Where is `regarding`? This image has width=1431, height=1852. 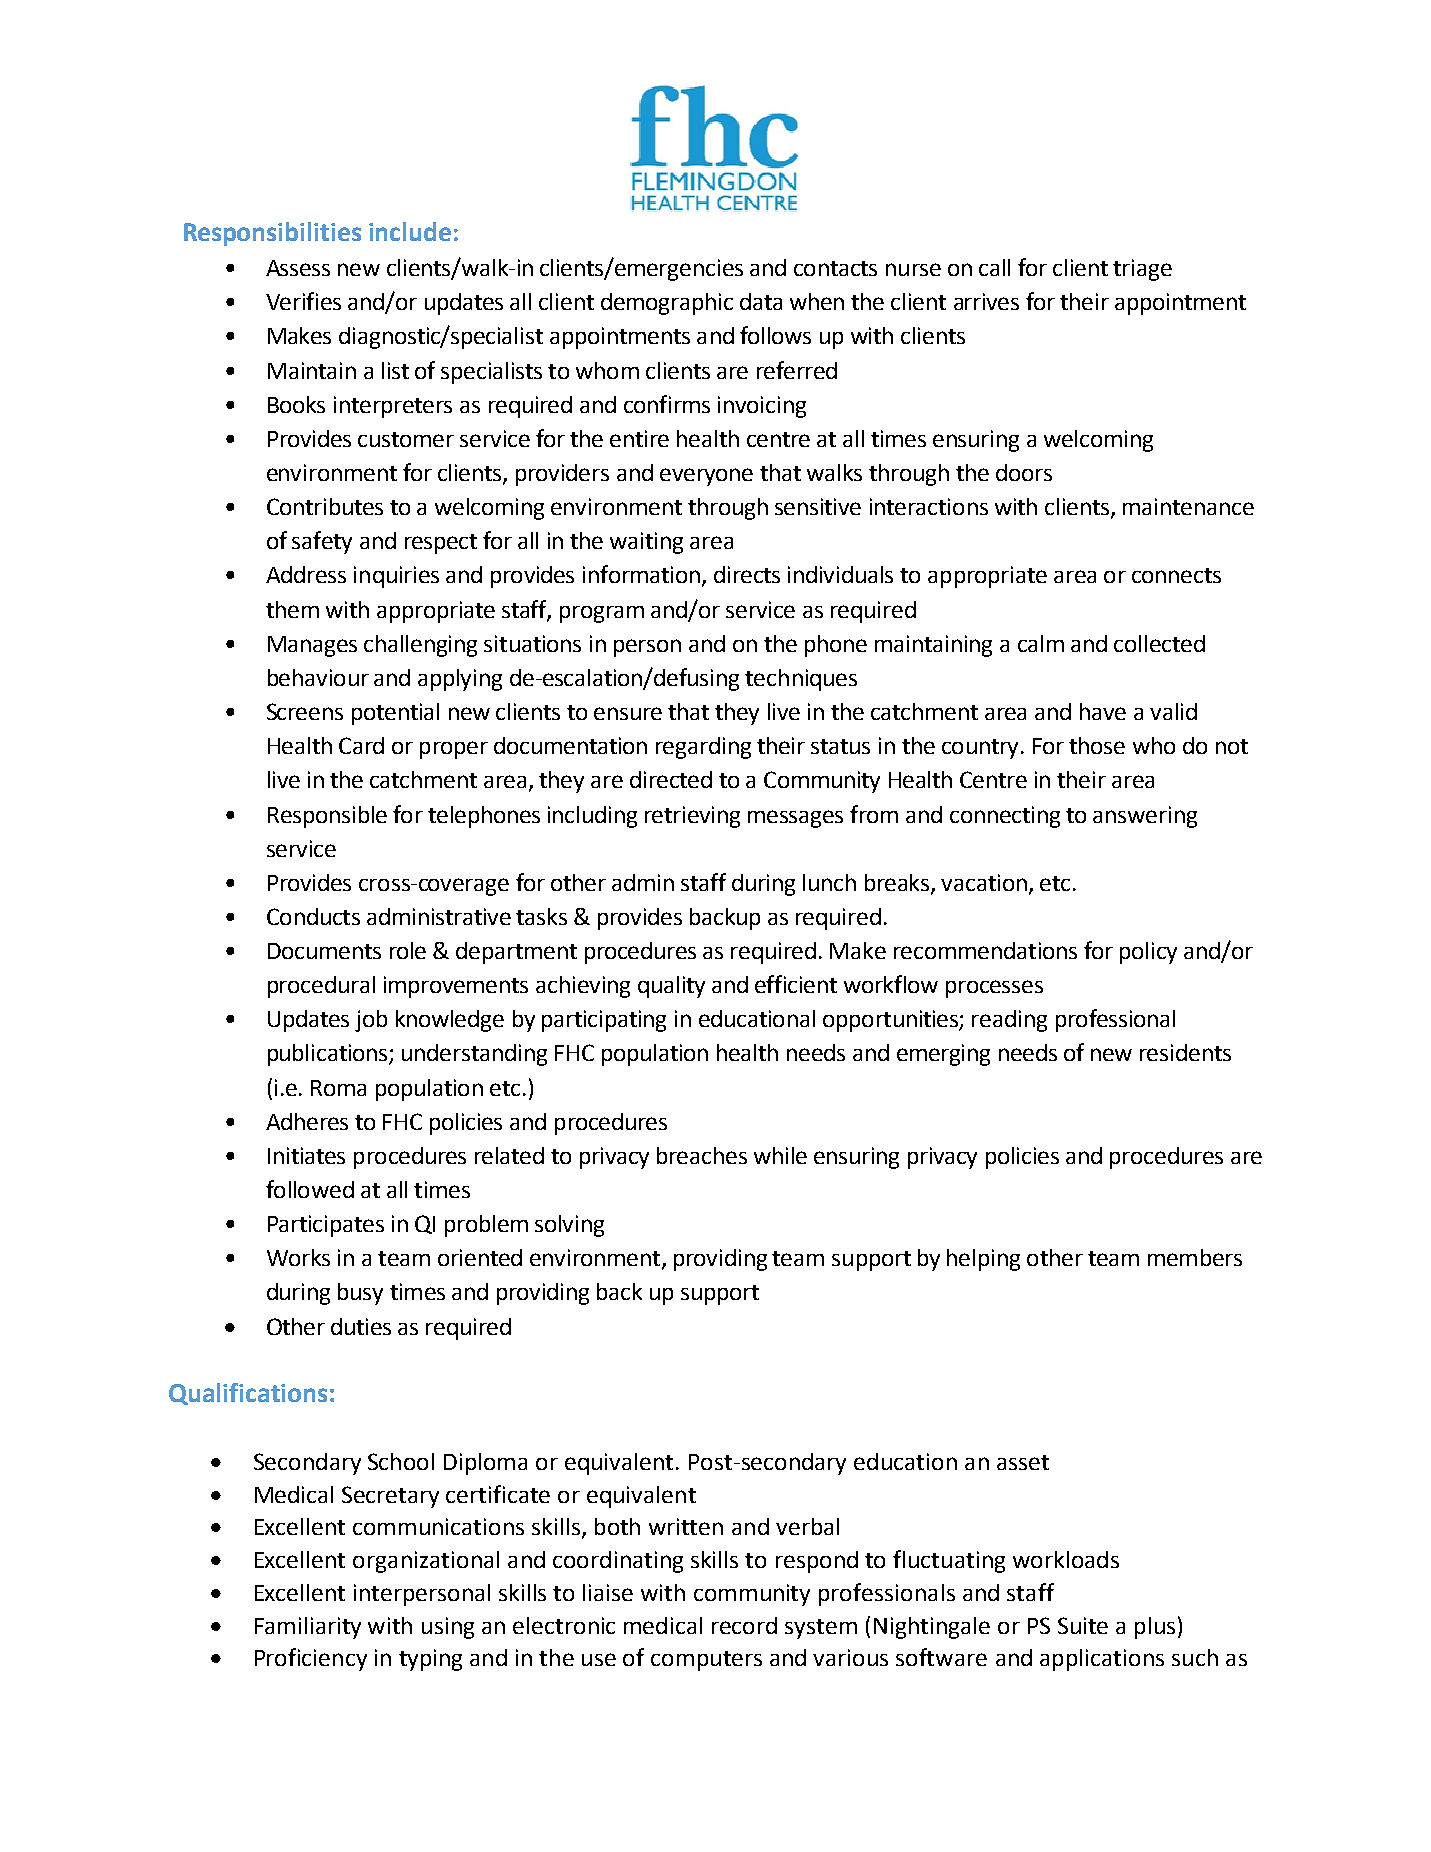 regarding is located at coordinates (703, 748).
